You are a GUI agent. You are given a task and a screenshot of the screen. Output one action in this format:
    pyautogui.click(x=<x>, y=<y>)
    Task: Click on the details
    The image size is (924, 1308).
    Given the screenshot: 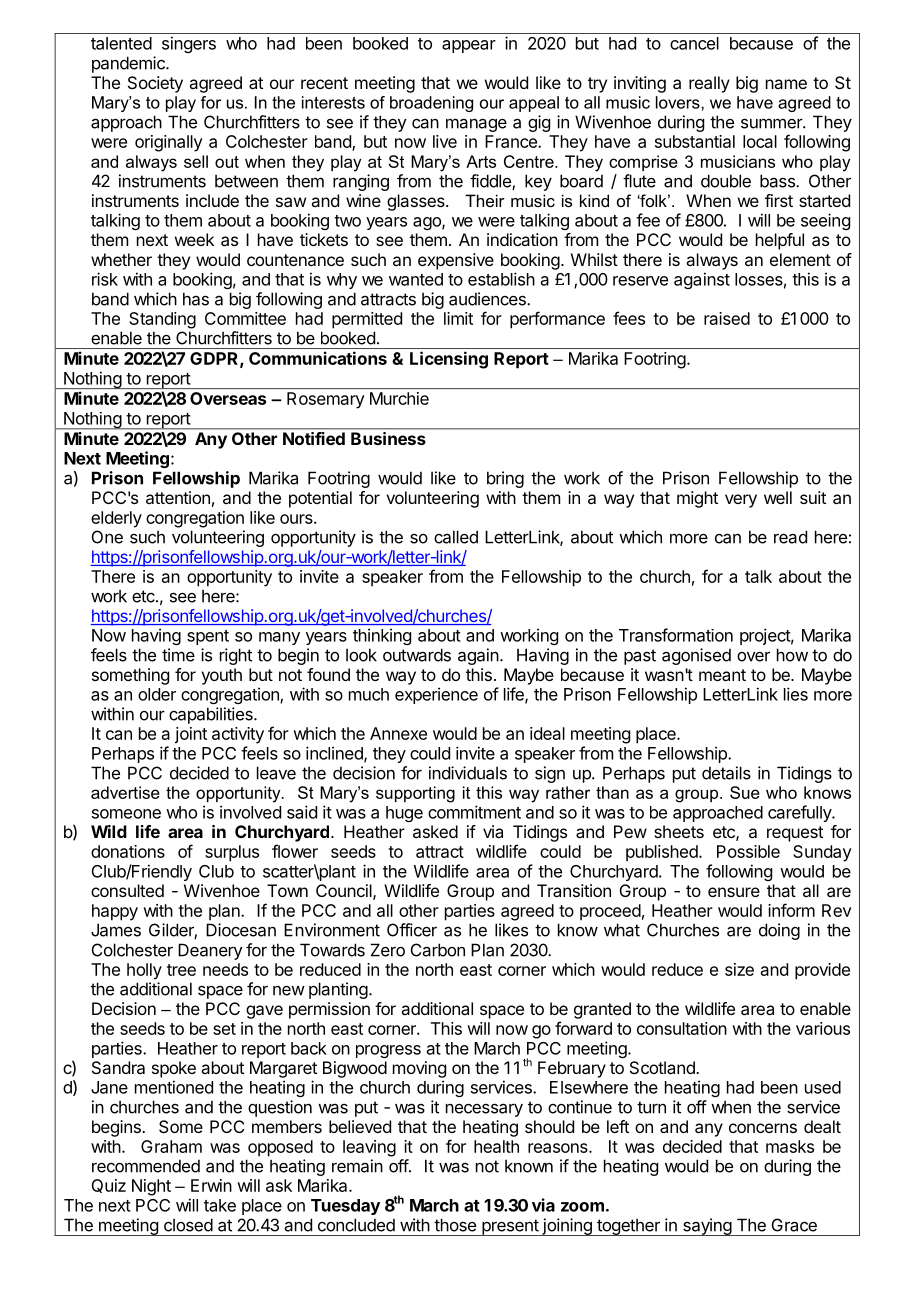 What is the action you would take?
    pyautogui.click(x=726, y=773)
